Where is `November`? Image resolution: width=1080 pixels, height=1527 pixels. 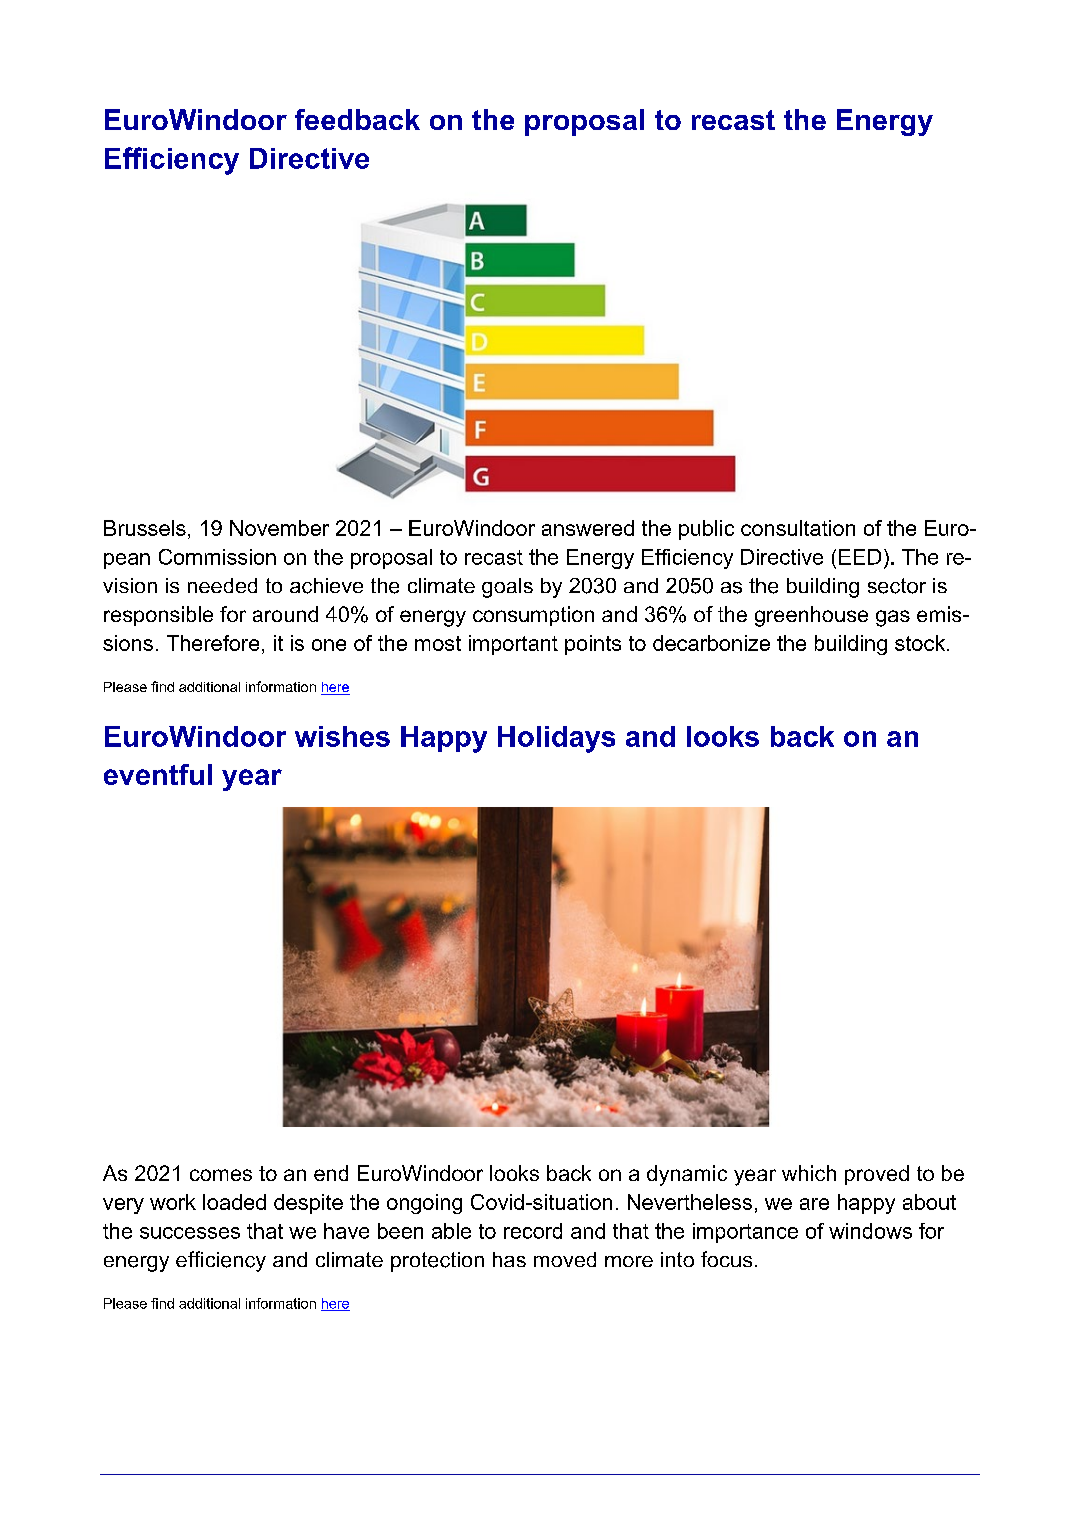 November is located at coordinates (279, 528).
